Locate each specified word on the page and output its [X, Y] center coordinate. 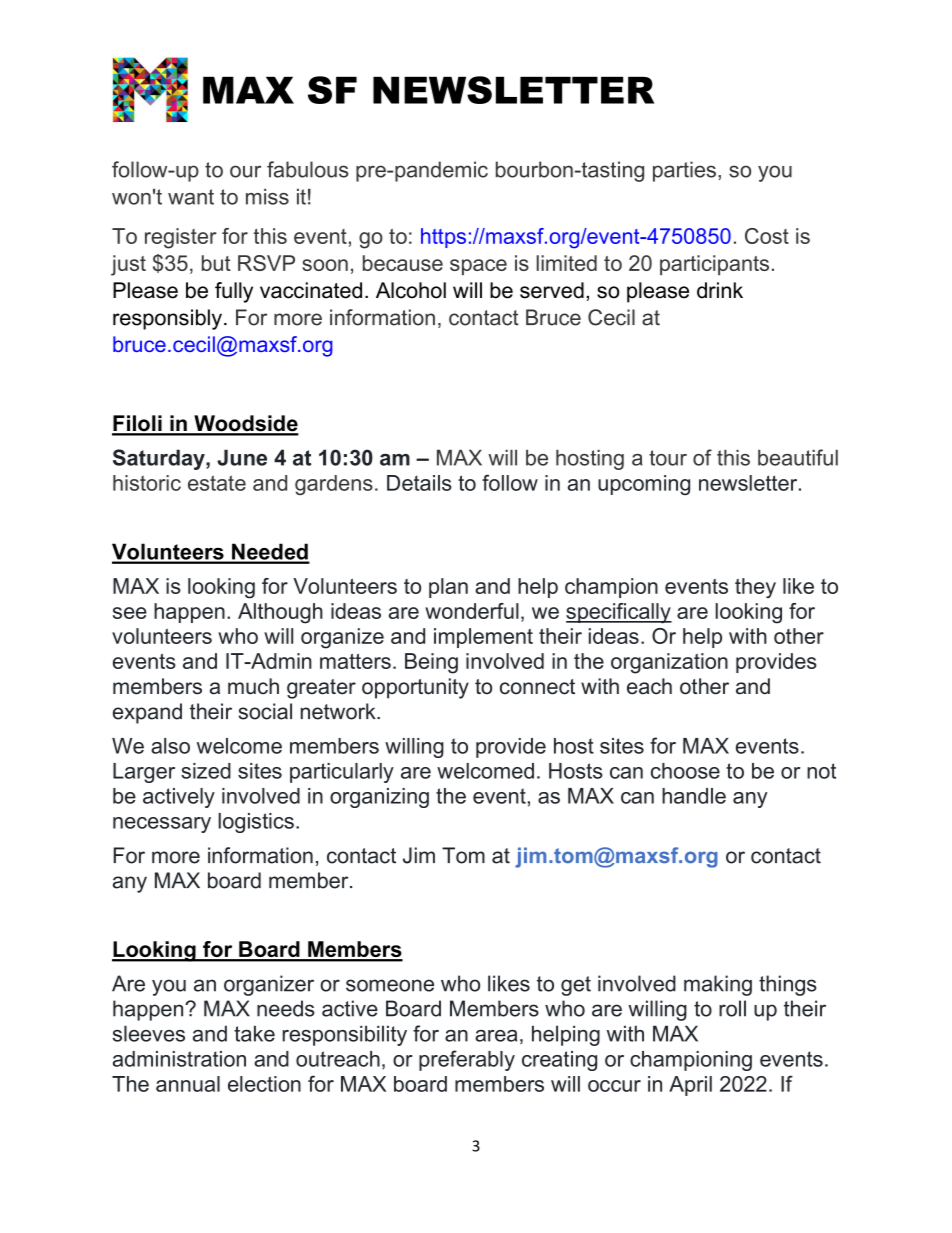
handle [694, 796]
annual [188, 1084]
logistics [256, 823]
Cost [767, 236]
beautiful [798, 457]
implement [483, 638]
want [191, 197]
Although [280, 613]
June [242, 457]
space [478, 267]
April [690, 1086]
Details [419, 483]
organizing [379, 798]
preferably [467, 1060]
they [755, 588]
